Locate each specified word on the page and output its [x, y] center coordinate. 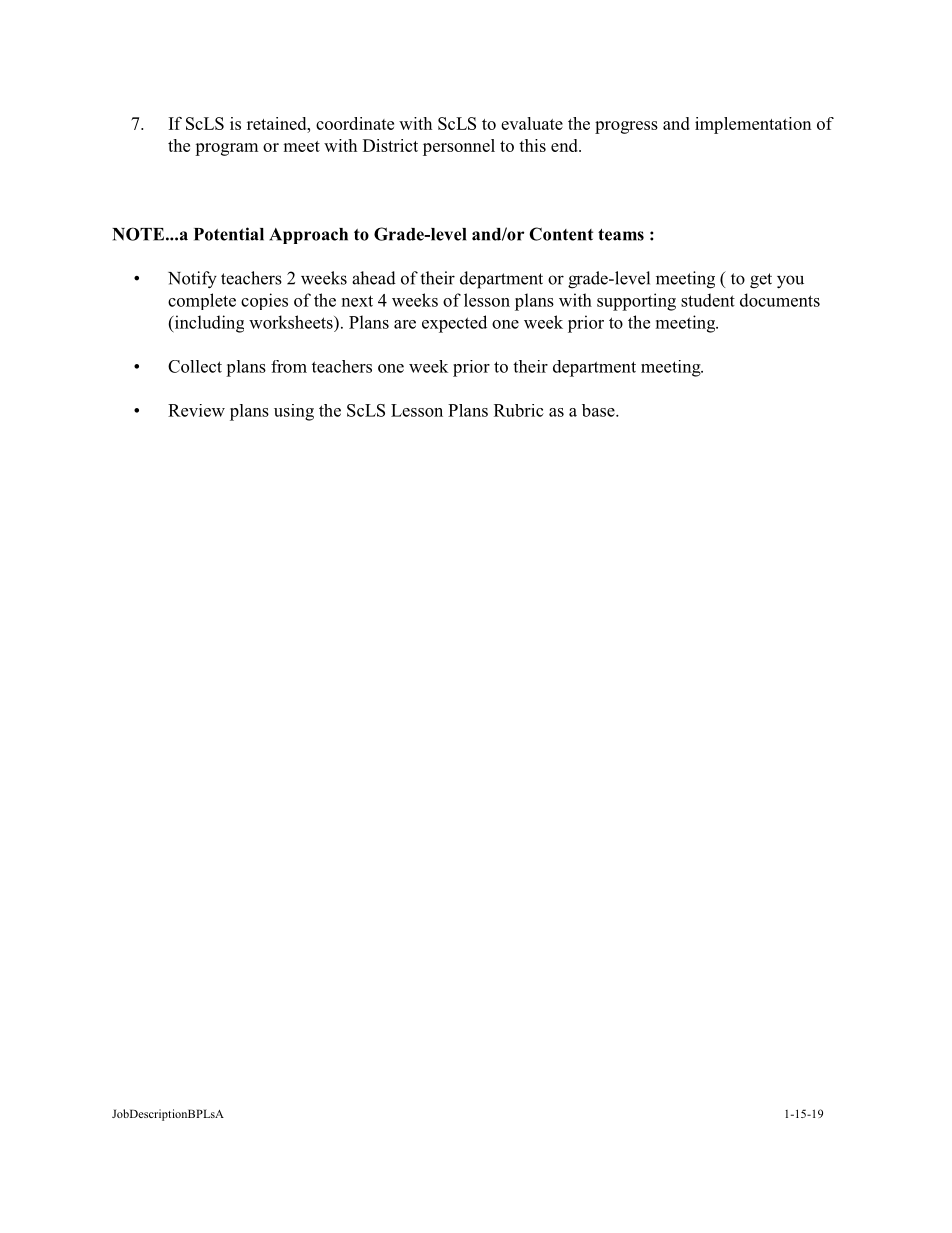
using [294, 412]
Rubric [519, 410]
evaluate [532, 123]
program [226, 149]
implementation [753, 125]
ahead [374, 278]
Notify [192, 280]
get [761, 281]
